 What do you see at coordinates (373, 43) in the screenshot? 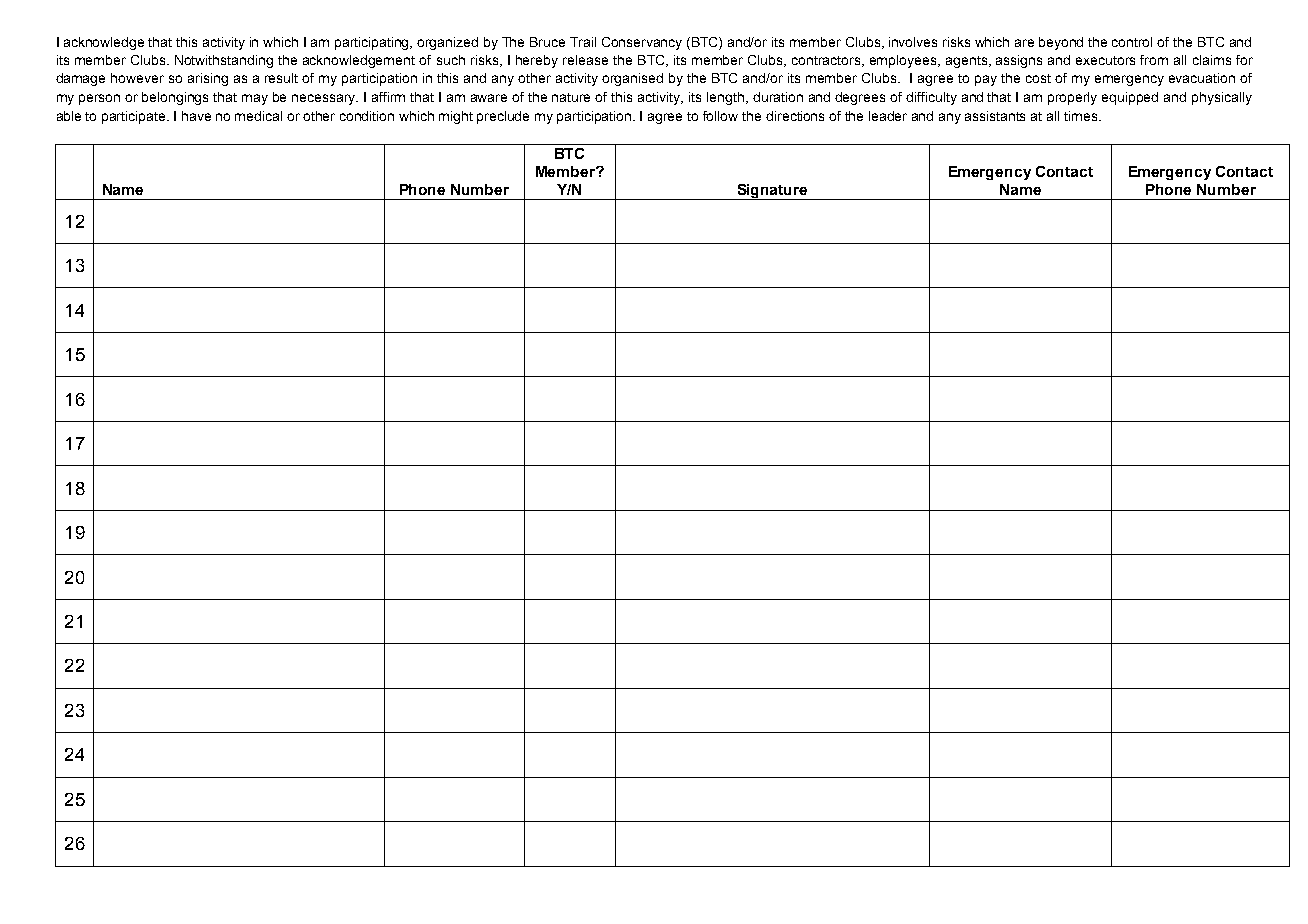
I see `participating` at bounding box center [373, 43].
